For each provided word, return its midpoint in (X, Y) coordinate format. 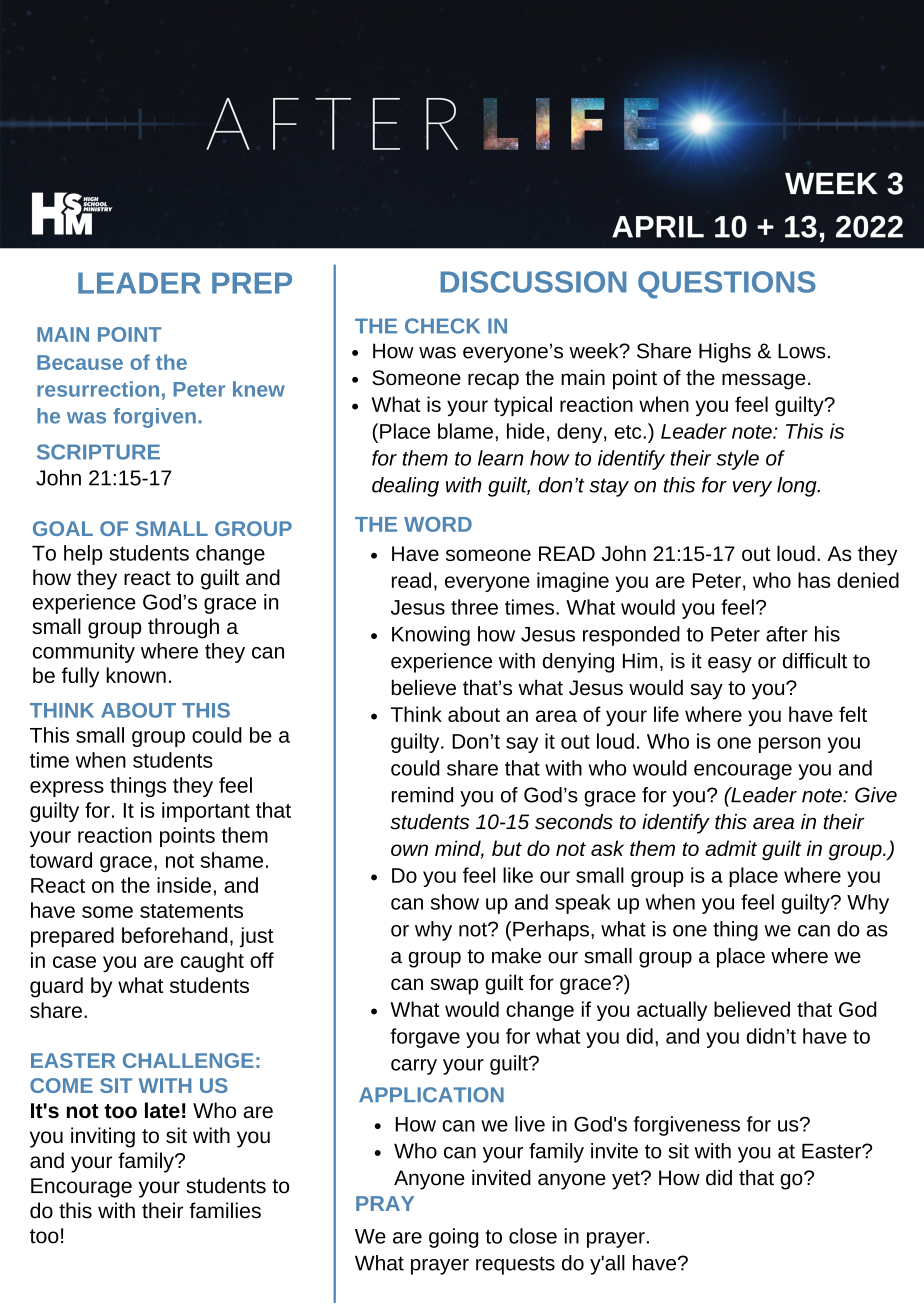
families (225, 1210)
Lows (802, 351)
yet (627, 1180)
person (790, 745)
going (453, 1238)
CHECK (442, 326)
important (206, 812)
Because (80, 362)
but (507, 848)
